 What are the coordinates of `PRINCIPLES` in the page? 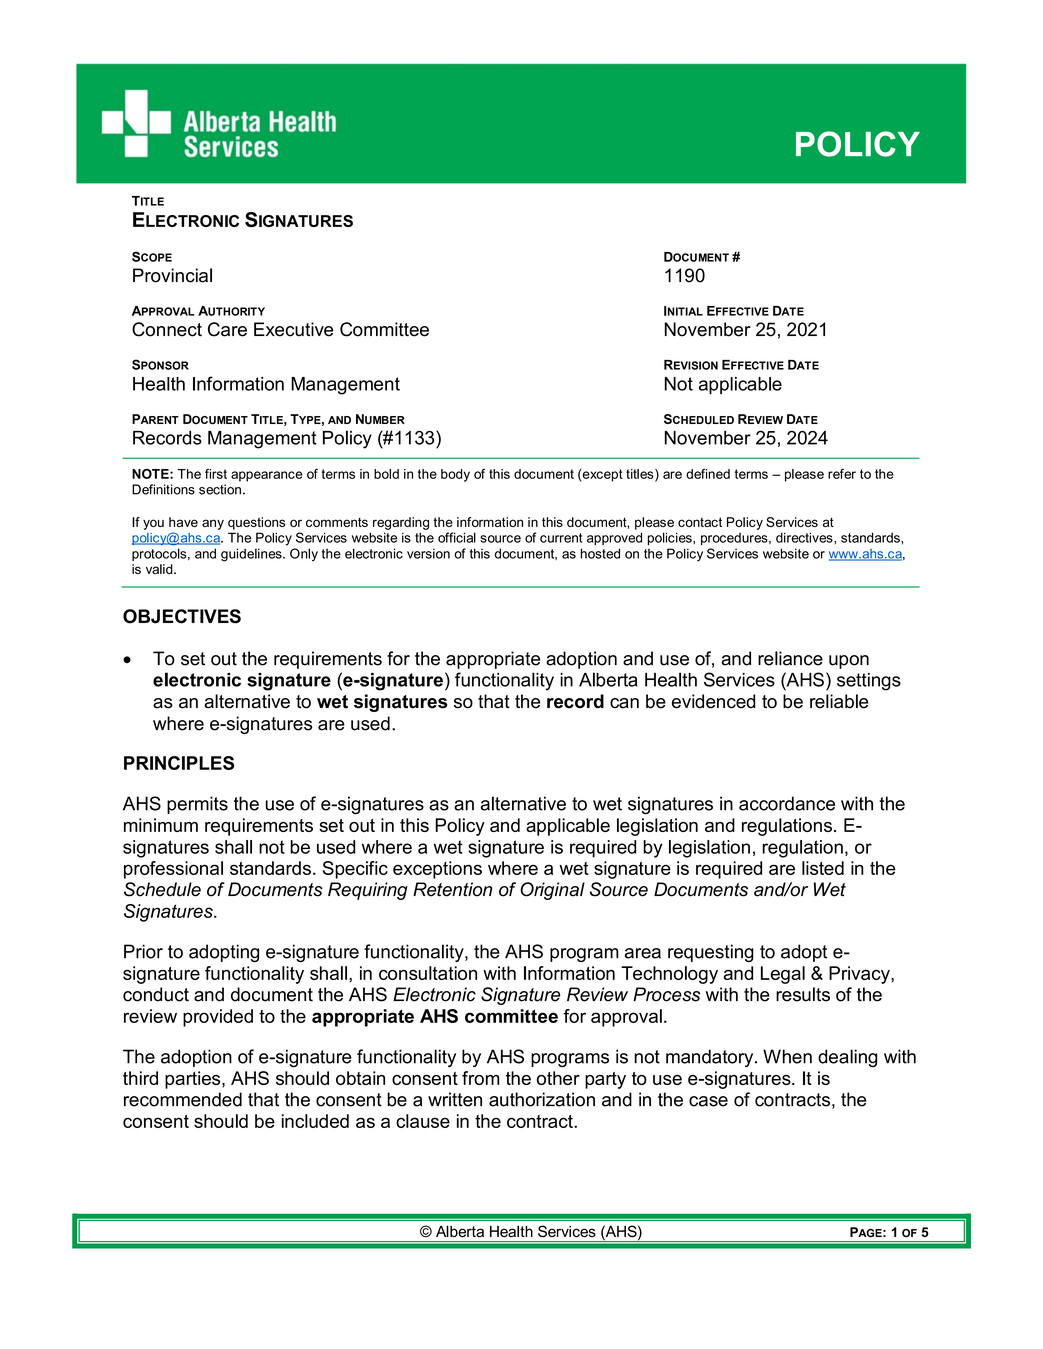 It's located at (179, 763).
